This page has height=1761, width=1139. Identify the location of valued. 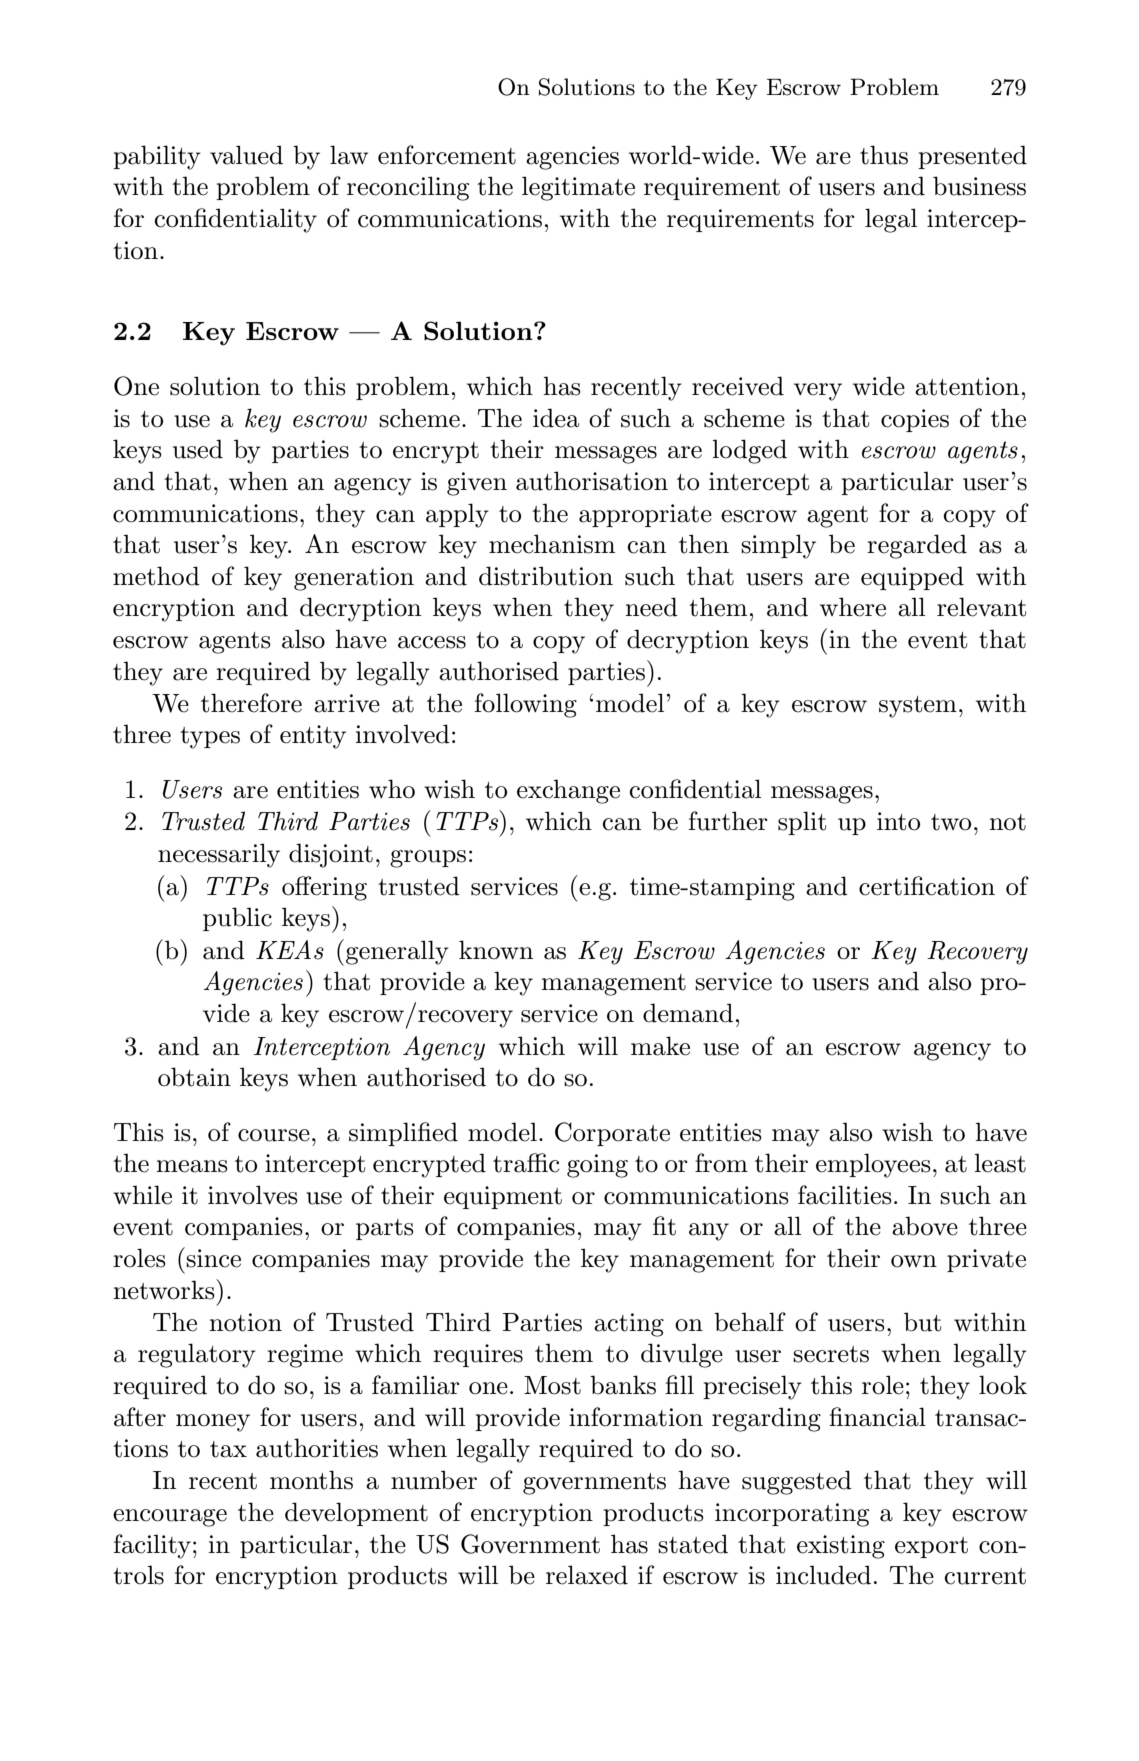
(246, 155).
